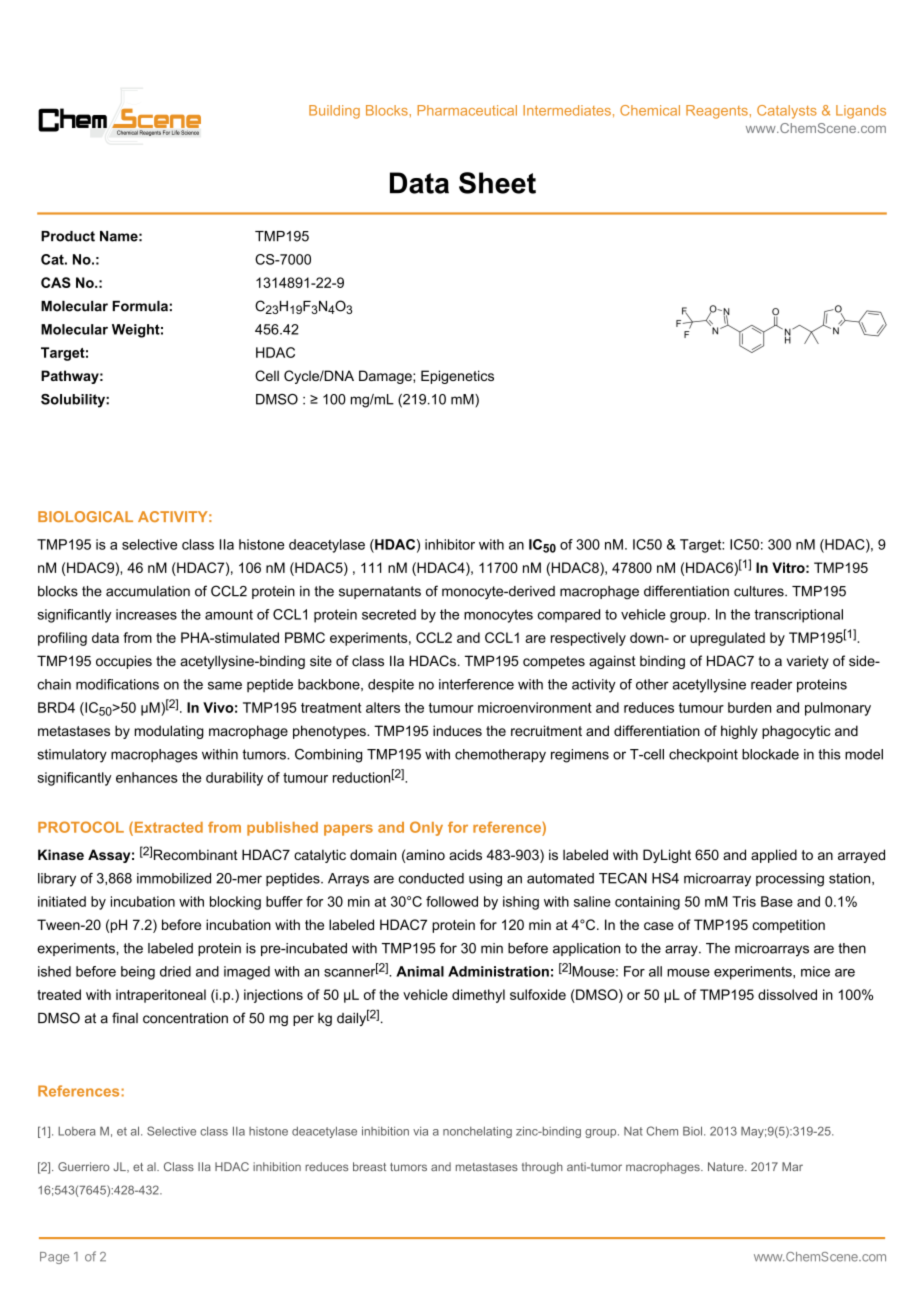 This screenshot has width=924, height=1308. I want to click on Page, so click(54, 1258).
